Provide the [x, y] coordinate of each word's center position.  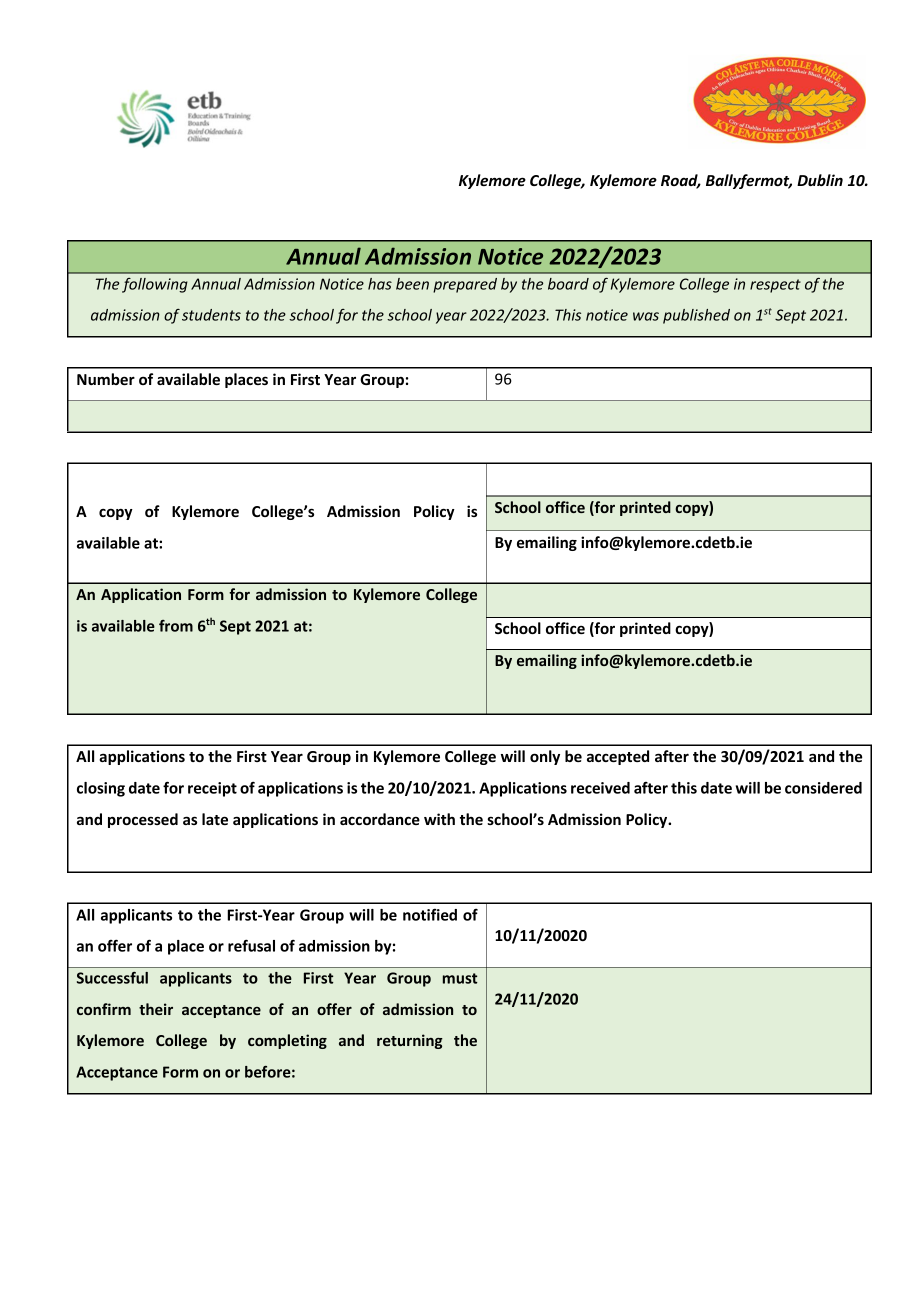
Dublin [820, 180]
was [646, 316]
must [460, 978]
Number [106, 379]
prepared [465, 285]
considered [823, 788]
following [155, 285]
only [545, 757]
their [156, 1009]
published [696, 316]
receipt [212, 789]
